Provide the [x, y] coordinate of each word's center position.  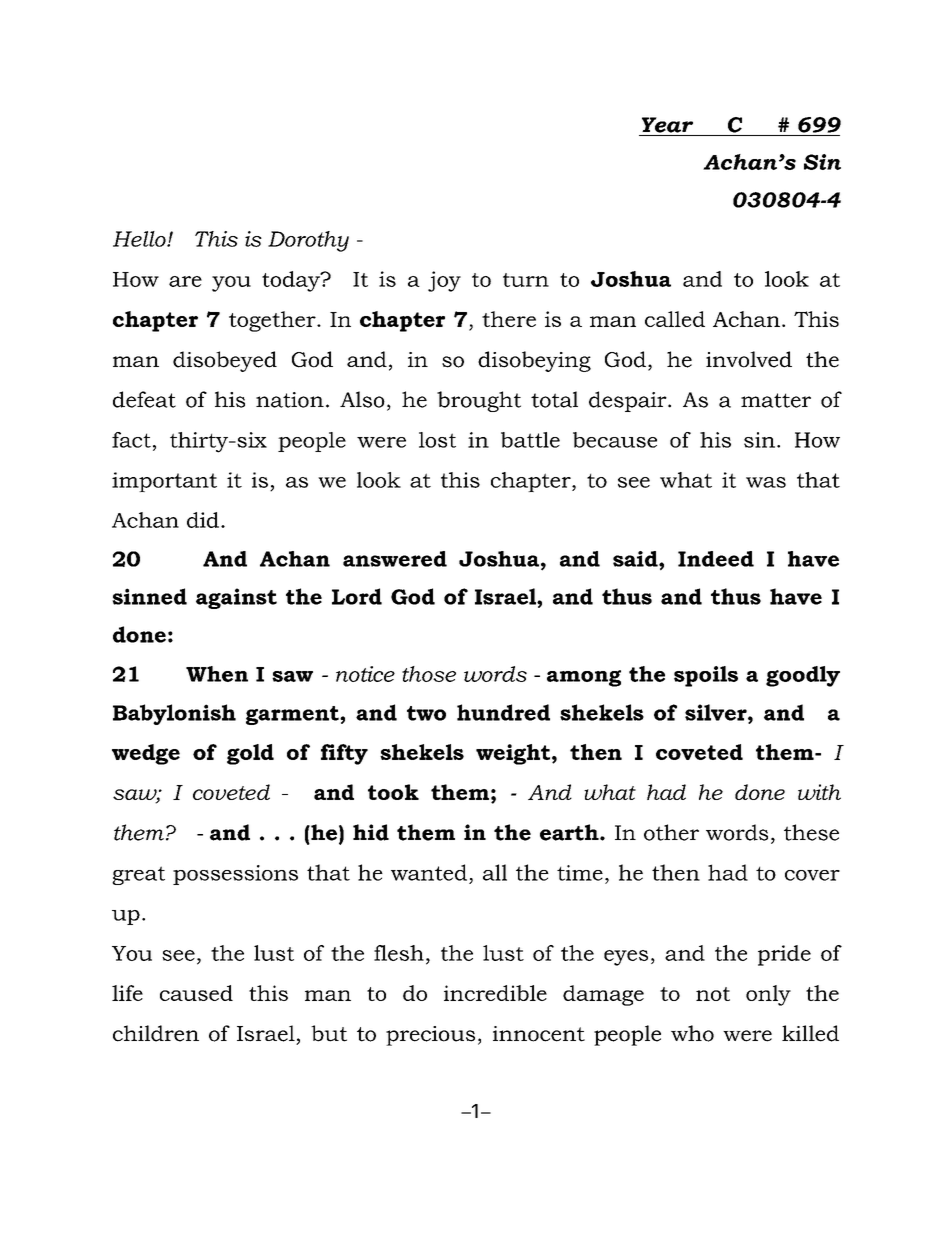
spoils [706, 676]
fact [131, 440]
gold [250, 754]
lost [437, 440]
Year [667, 125]
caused [196, 993]
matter [776, 400]
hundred [503, 712]
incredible [495, 993]
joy [444, 281]
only [768, 995]
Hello [140, 239]
